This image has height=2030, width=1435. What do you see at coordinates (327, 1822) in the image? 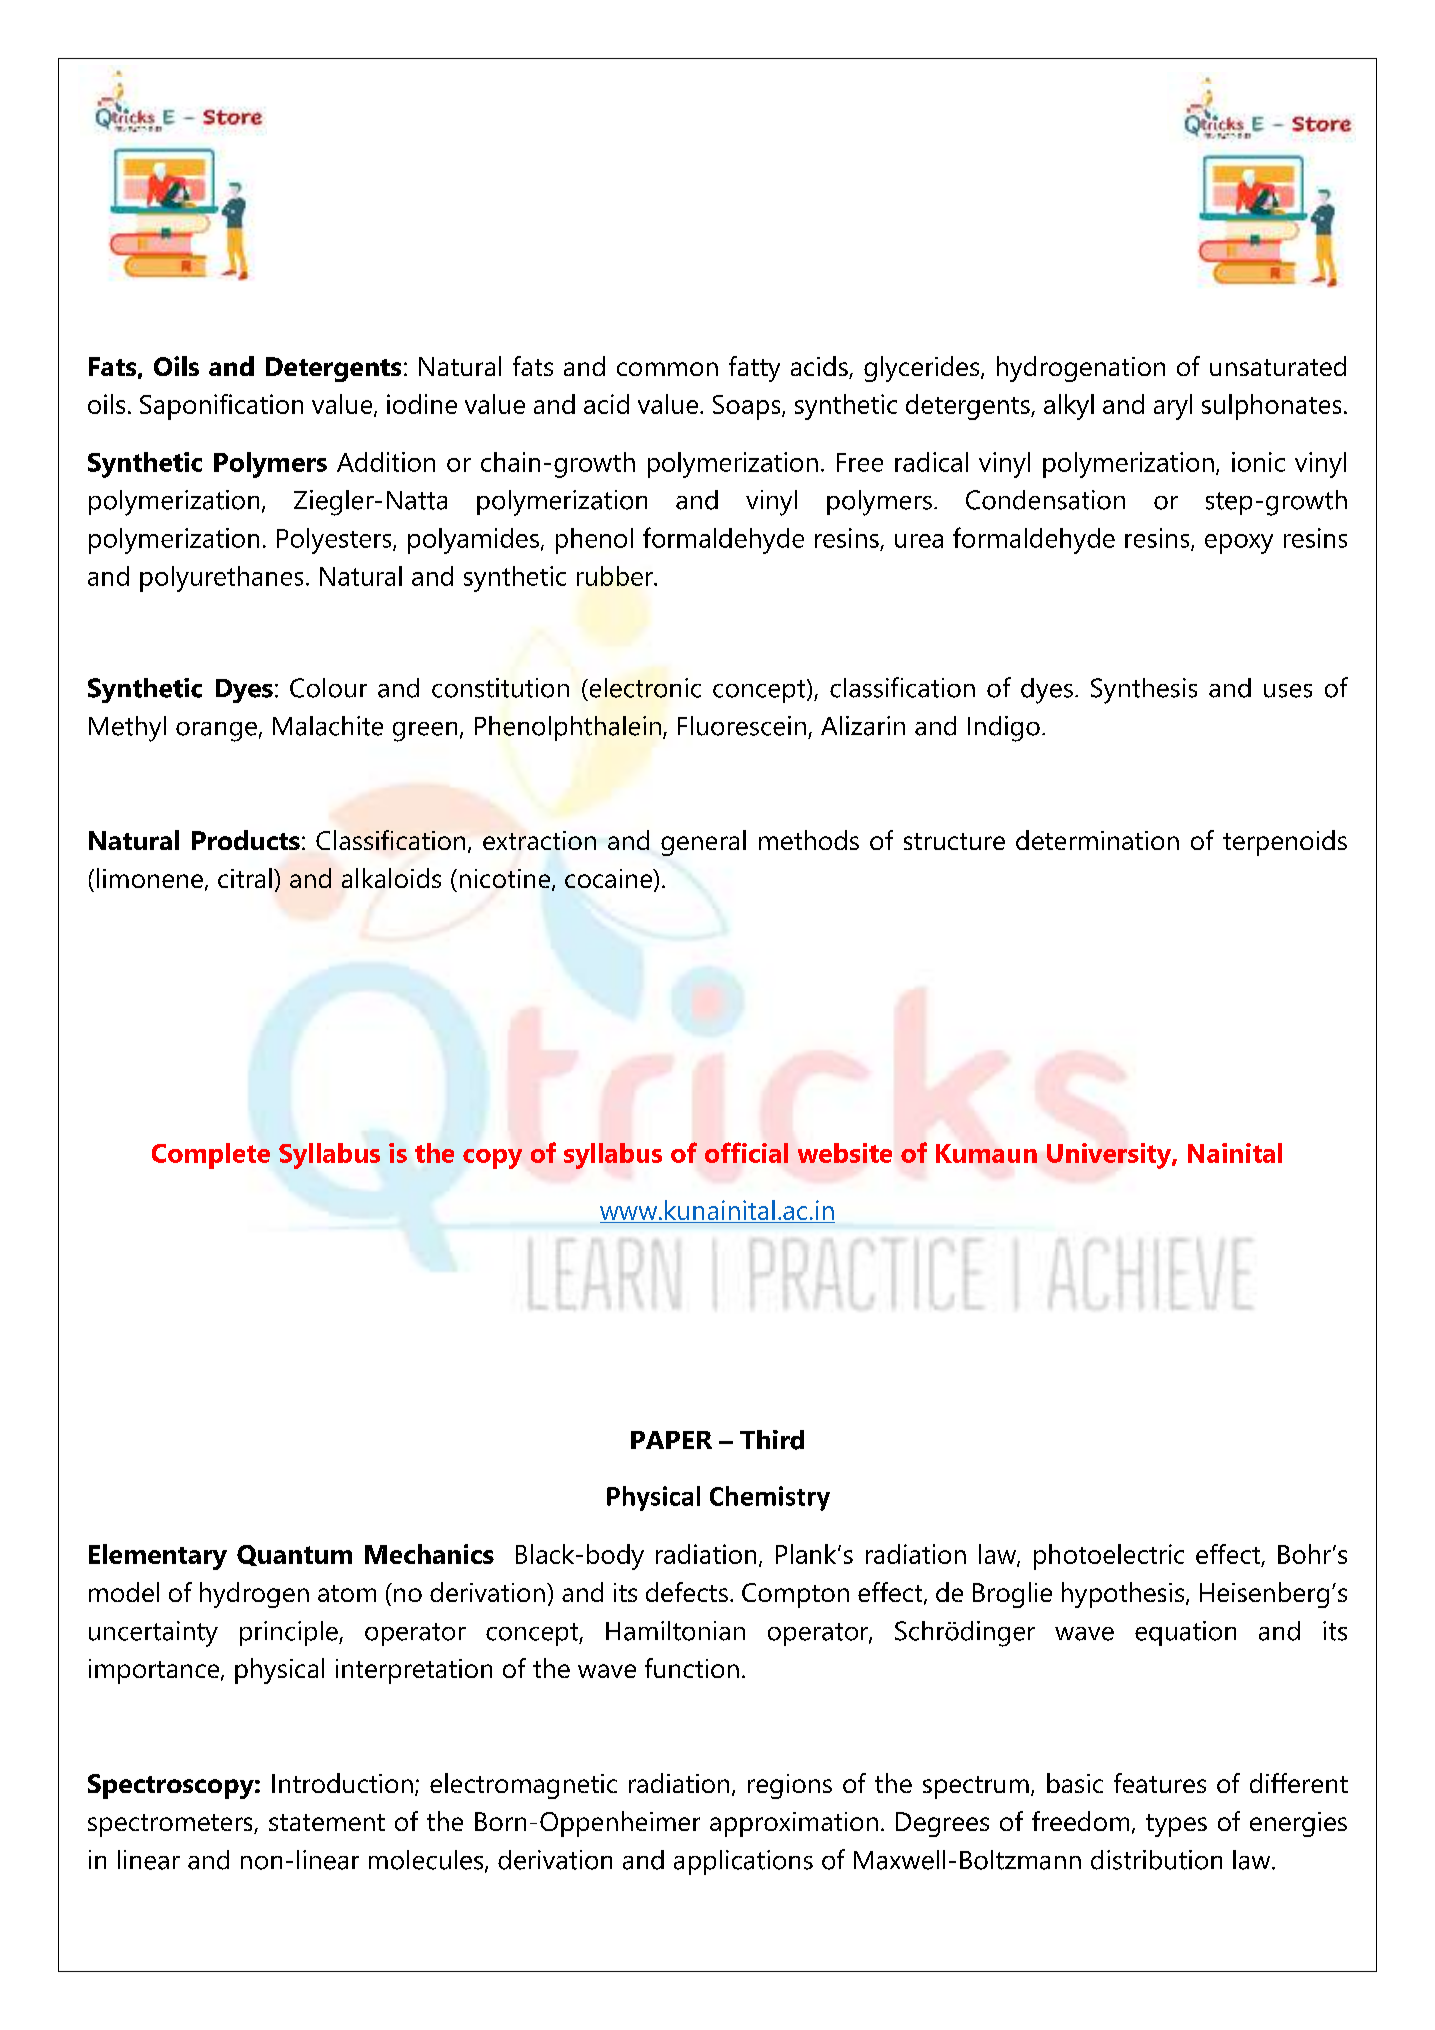
I see `statement` at bounding box center [327, 1822].
